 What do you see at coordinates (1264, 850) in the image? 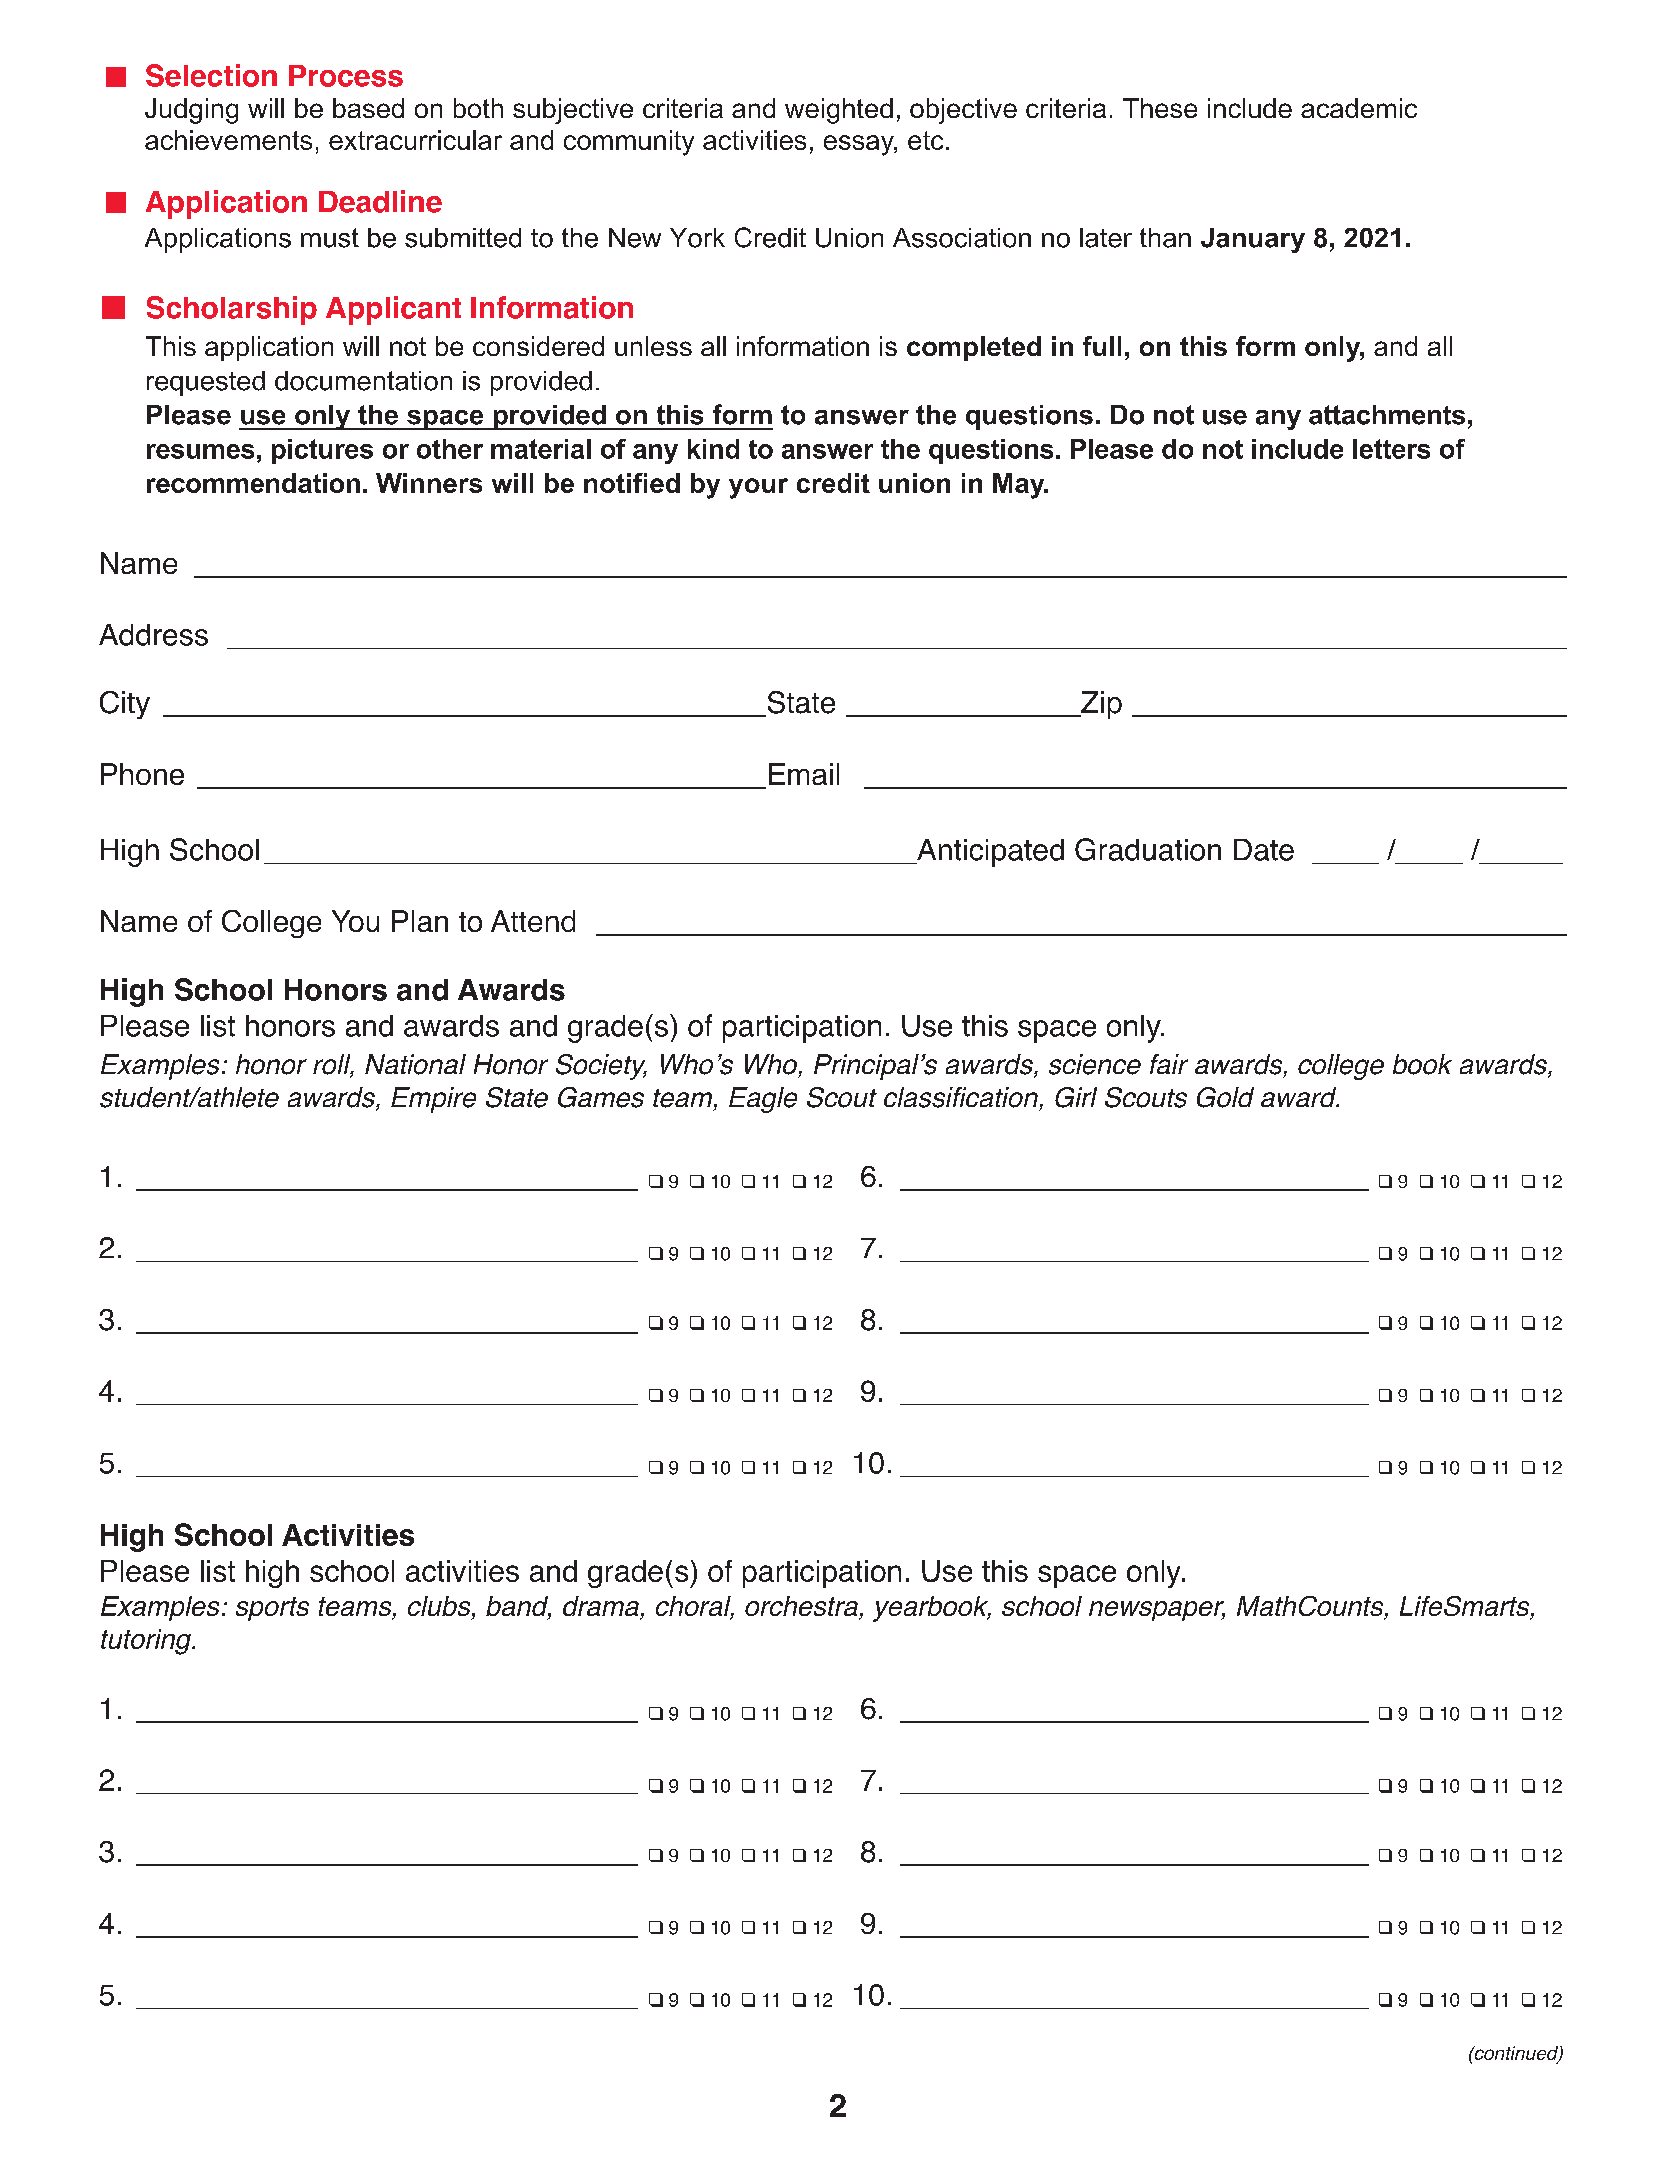
I see `Date` at bounding box center [1264, 850].
